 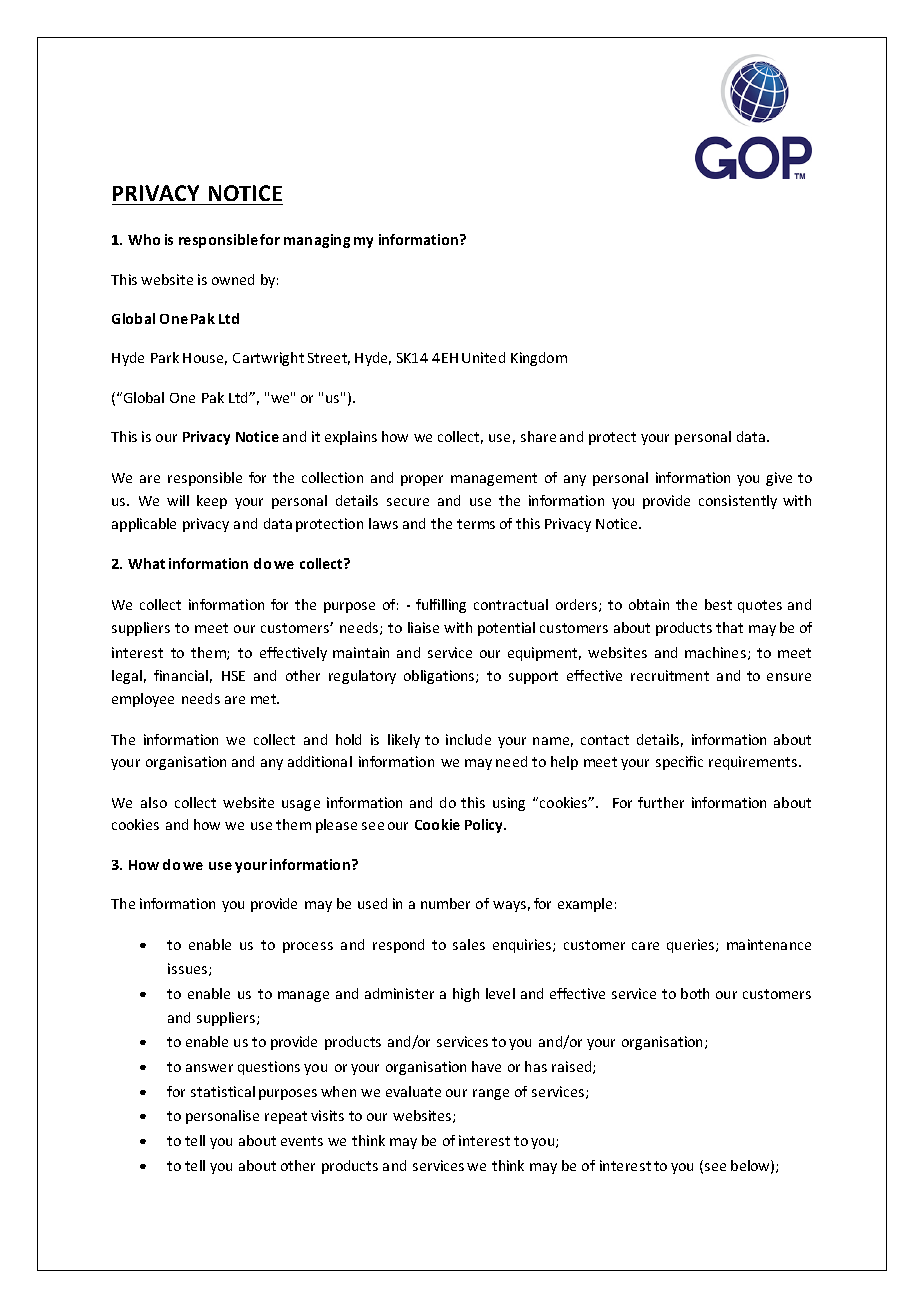 What do you see at coordinates (476, 524) in the screenshot?
I see `terms` at bounding box center [476, 524].
